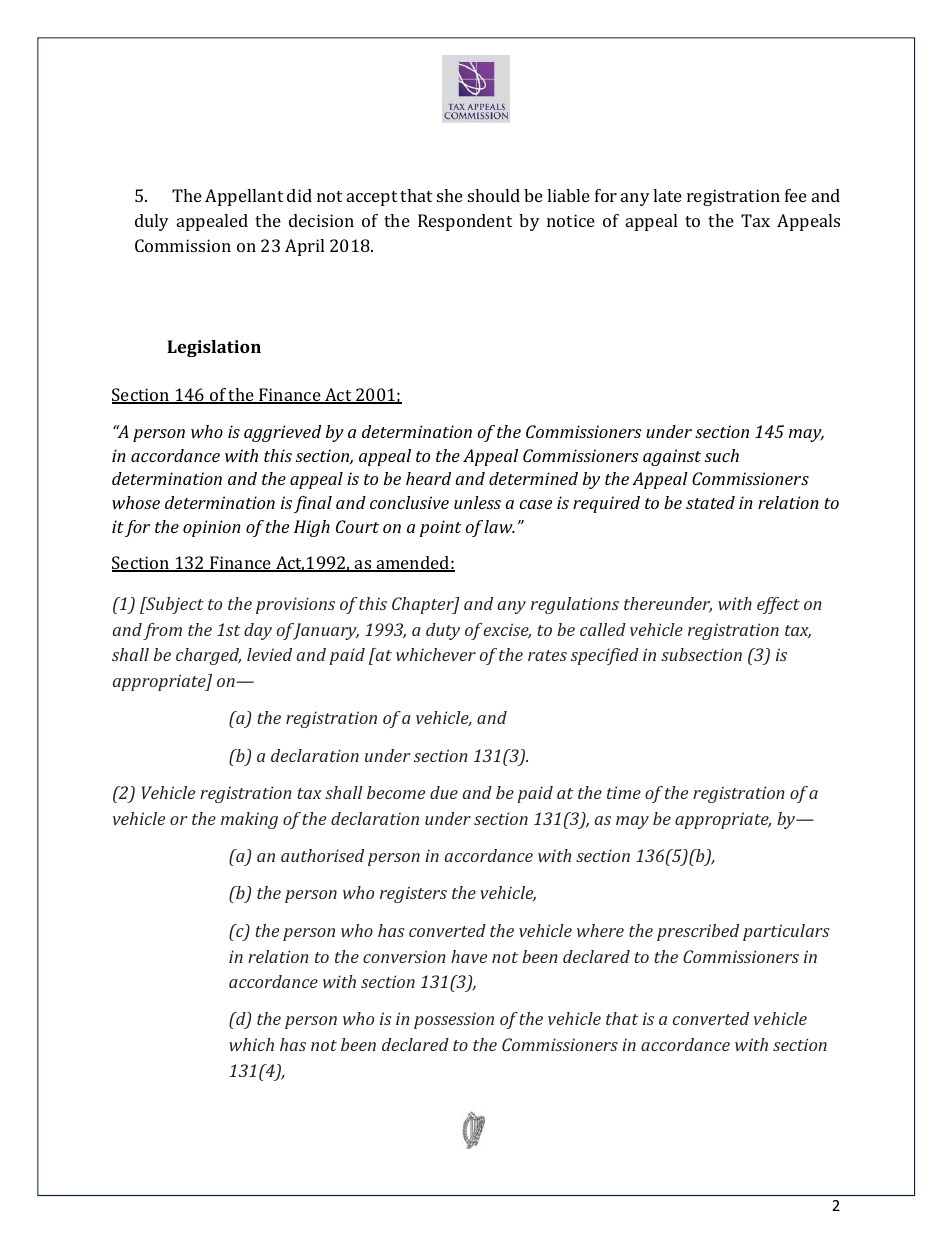  Describe the element at coordinates (444, 792) in the screenshot. I see `due` at that location.
